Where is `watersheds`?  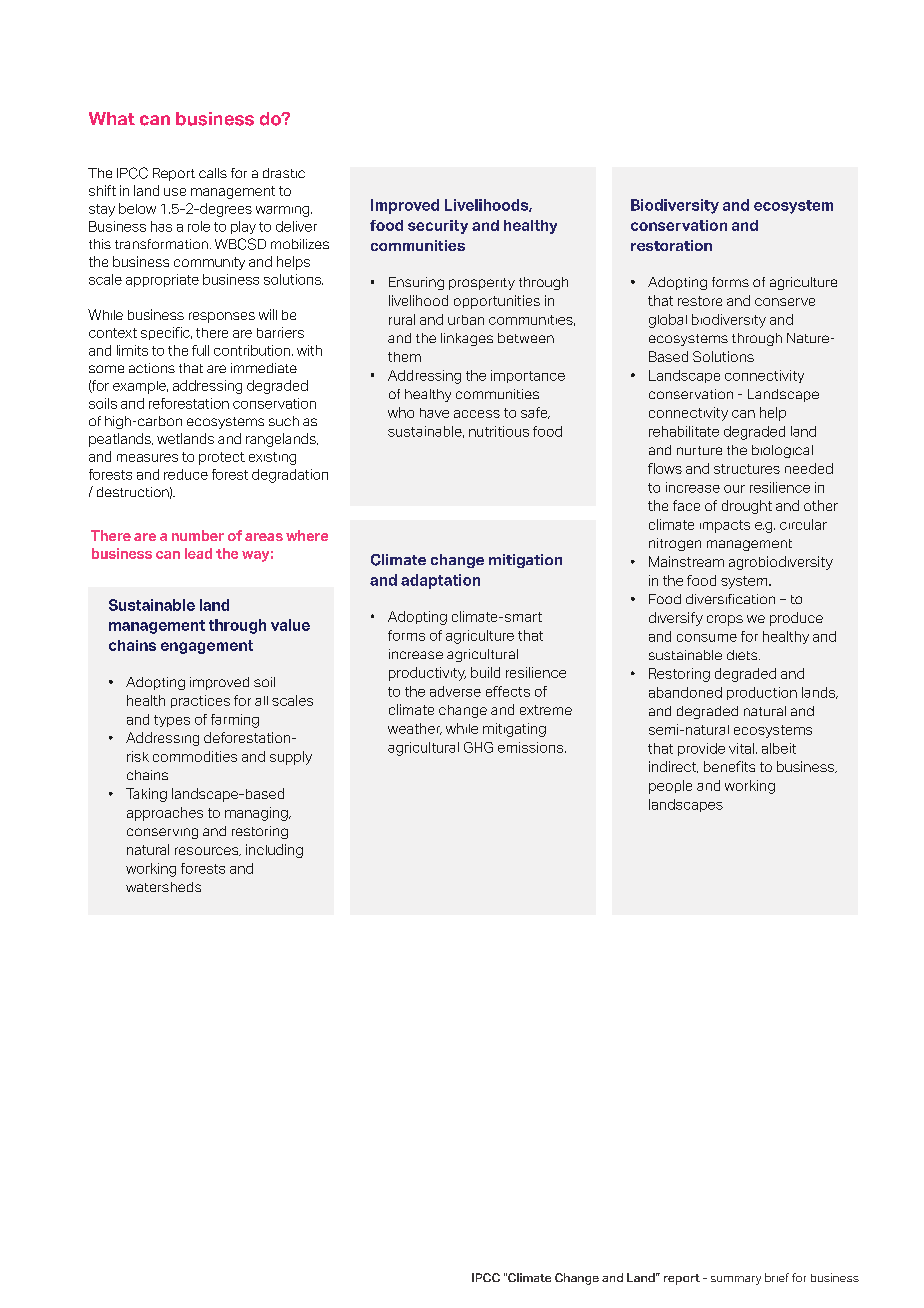 watersheds is located at coordinates (163, 887).
